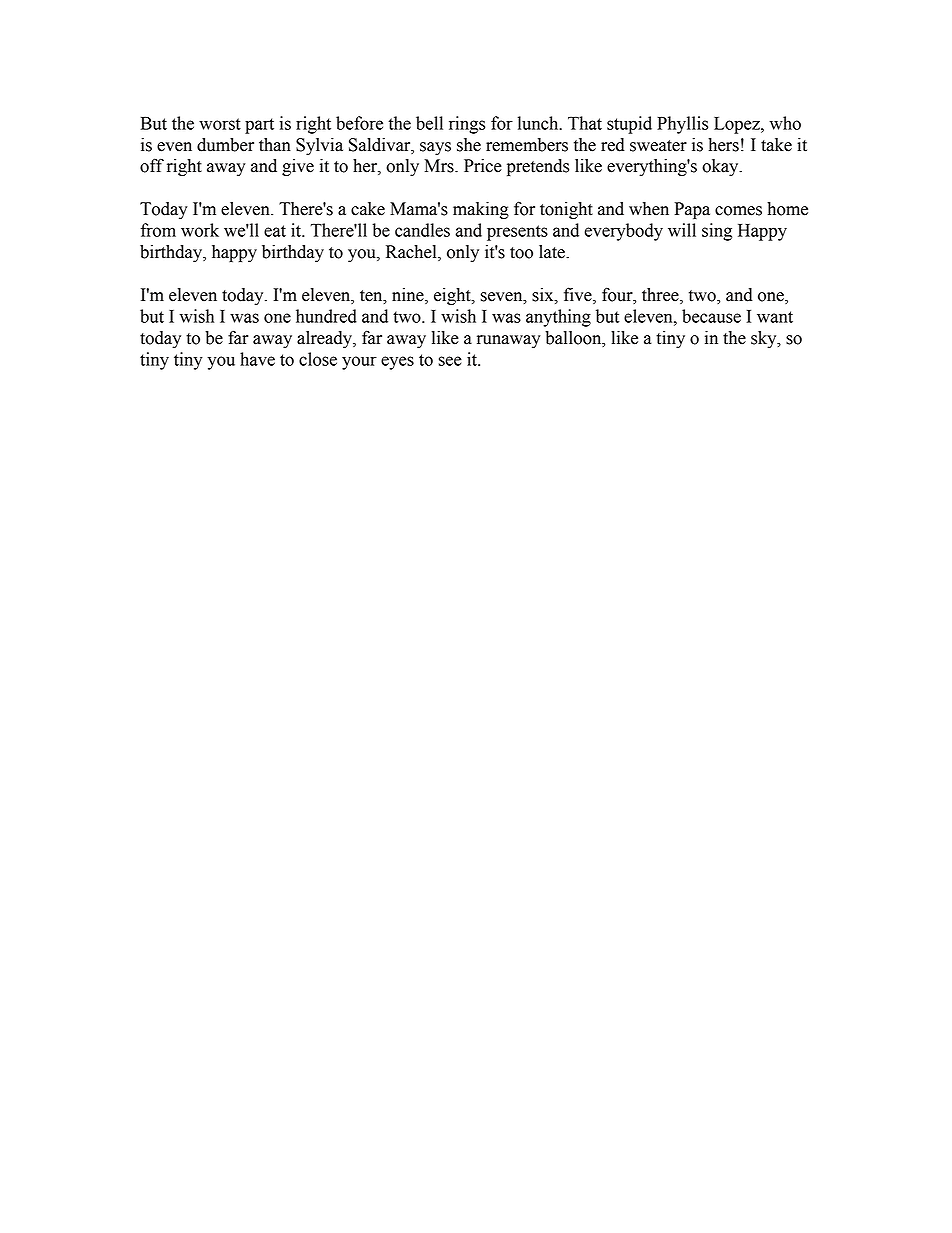  What do you see at coordinates (738, 125) in the document?
I see `Lopez` at bounding box center [738, 125].
